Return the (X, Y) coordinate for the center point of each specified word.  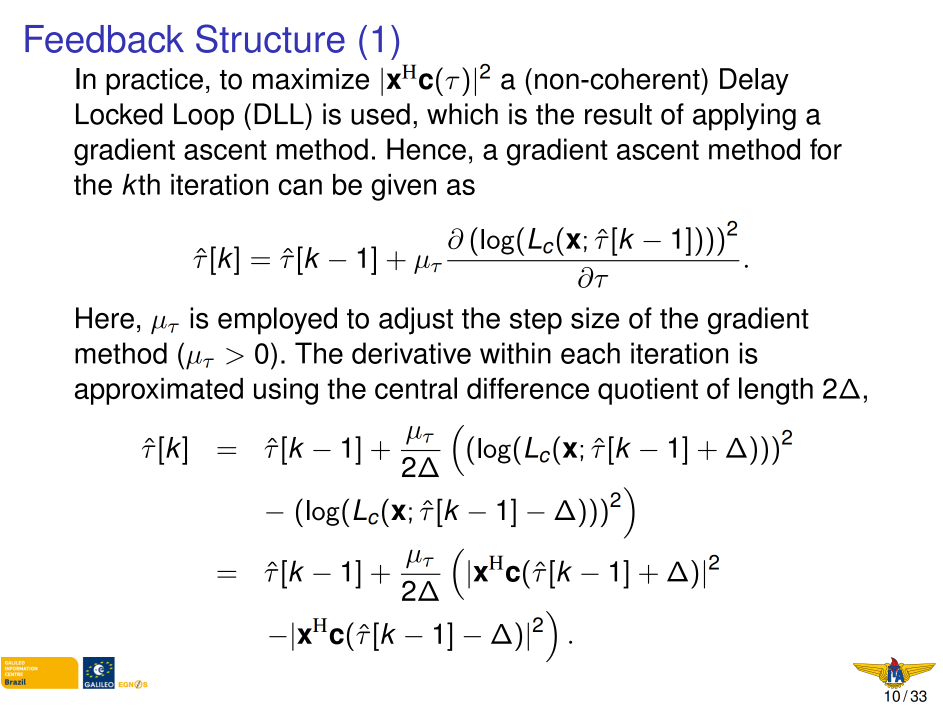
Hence (426, 149)
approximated (159, 391)
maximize (311, 79)
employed (277, 321)
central (416, 388)
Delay (754, 81)
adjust (416, 321)
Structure (270, 38)
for (826, 149)
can (300, 187)
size (595, 318)
